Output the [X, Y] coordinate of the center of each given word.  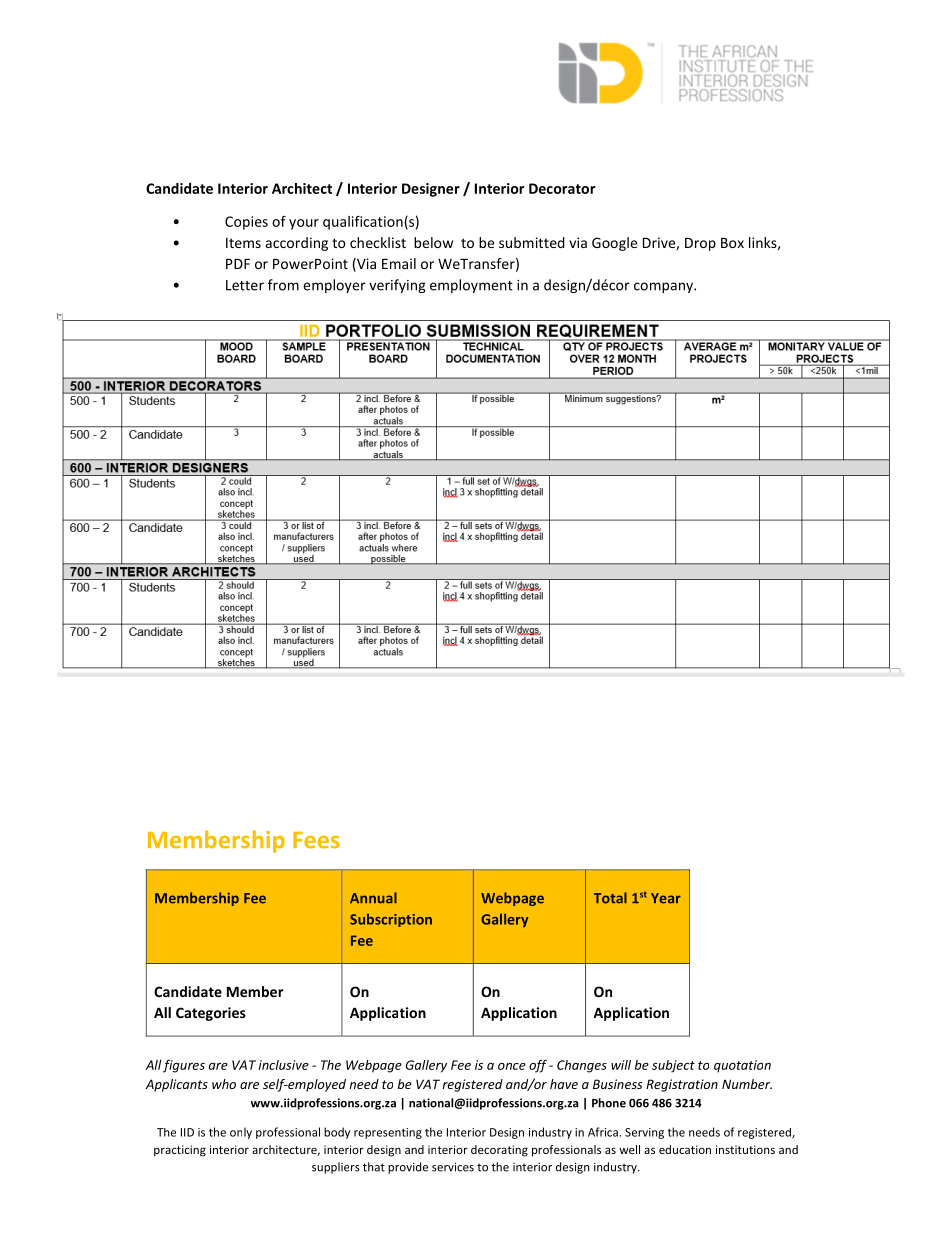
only [241, 1133]
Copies [246, 223]
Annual [373, 898]
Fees [316, 840]
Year [666, 898]
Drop [700, 244]
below [433, 242]
